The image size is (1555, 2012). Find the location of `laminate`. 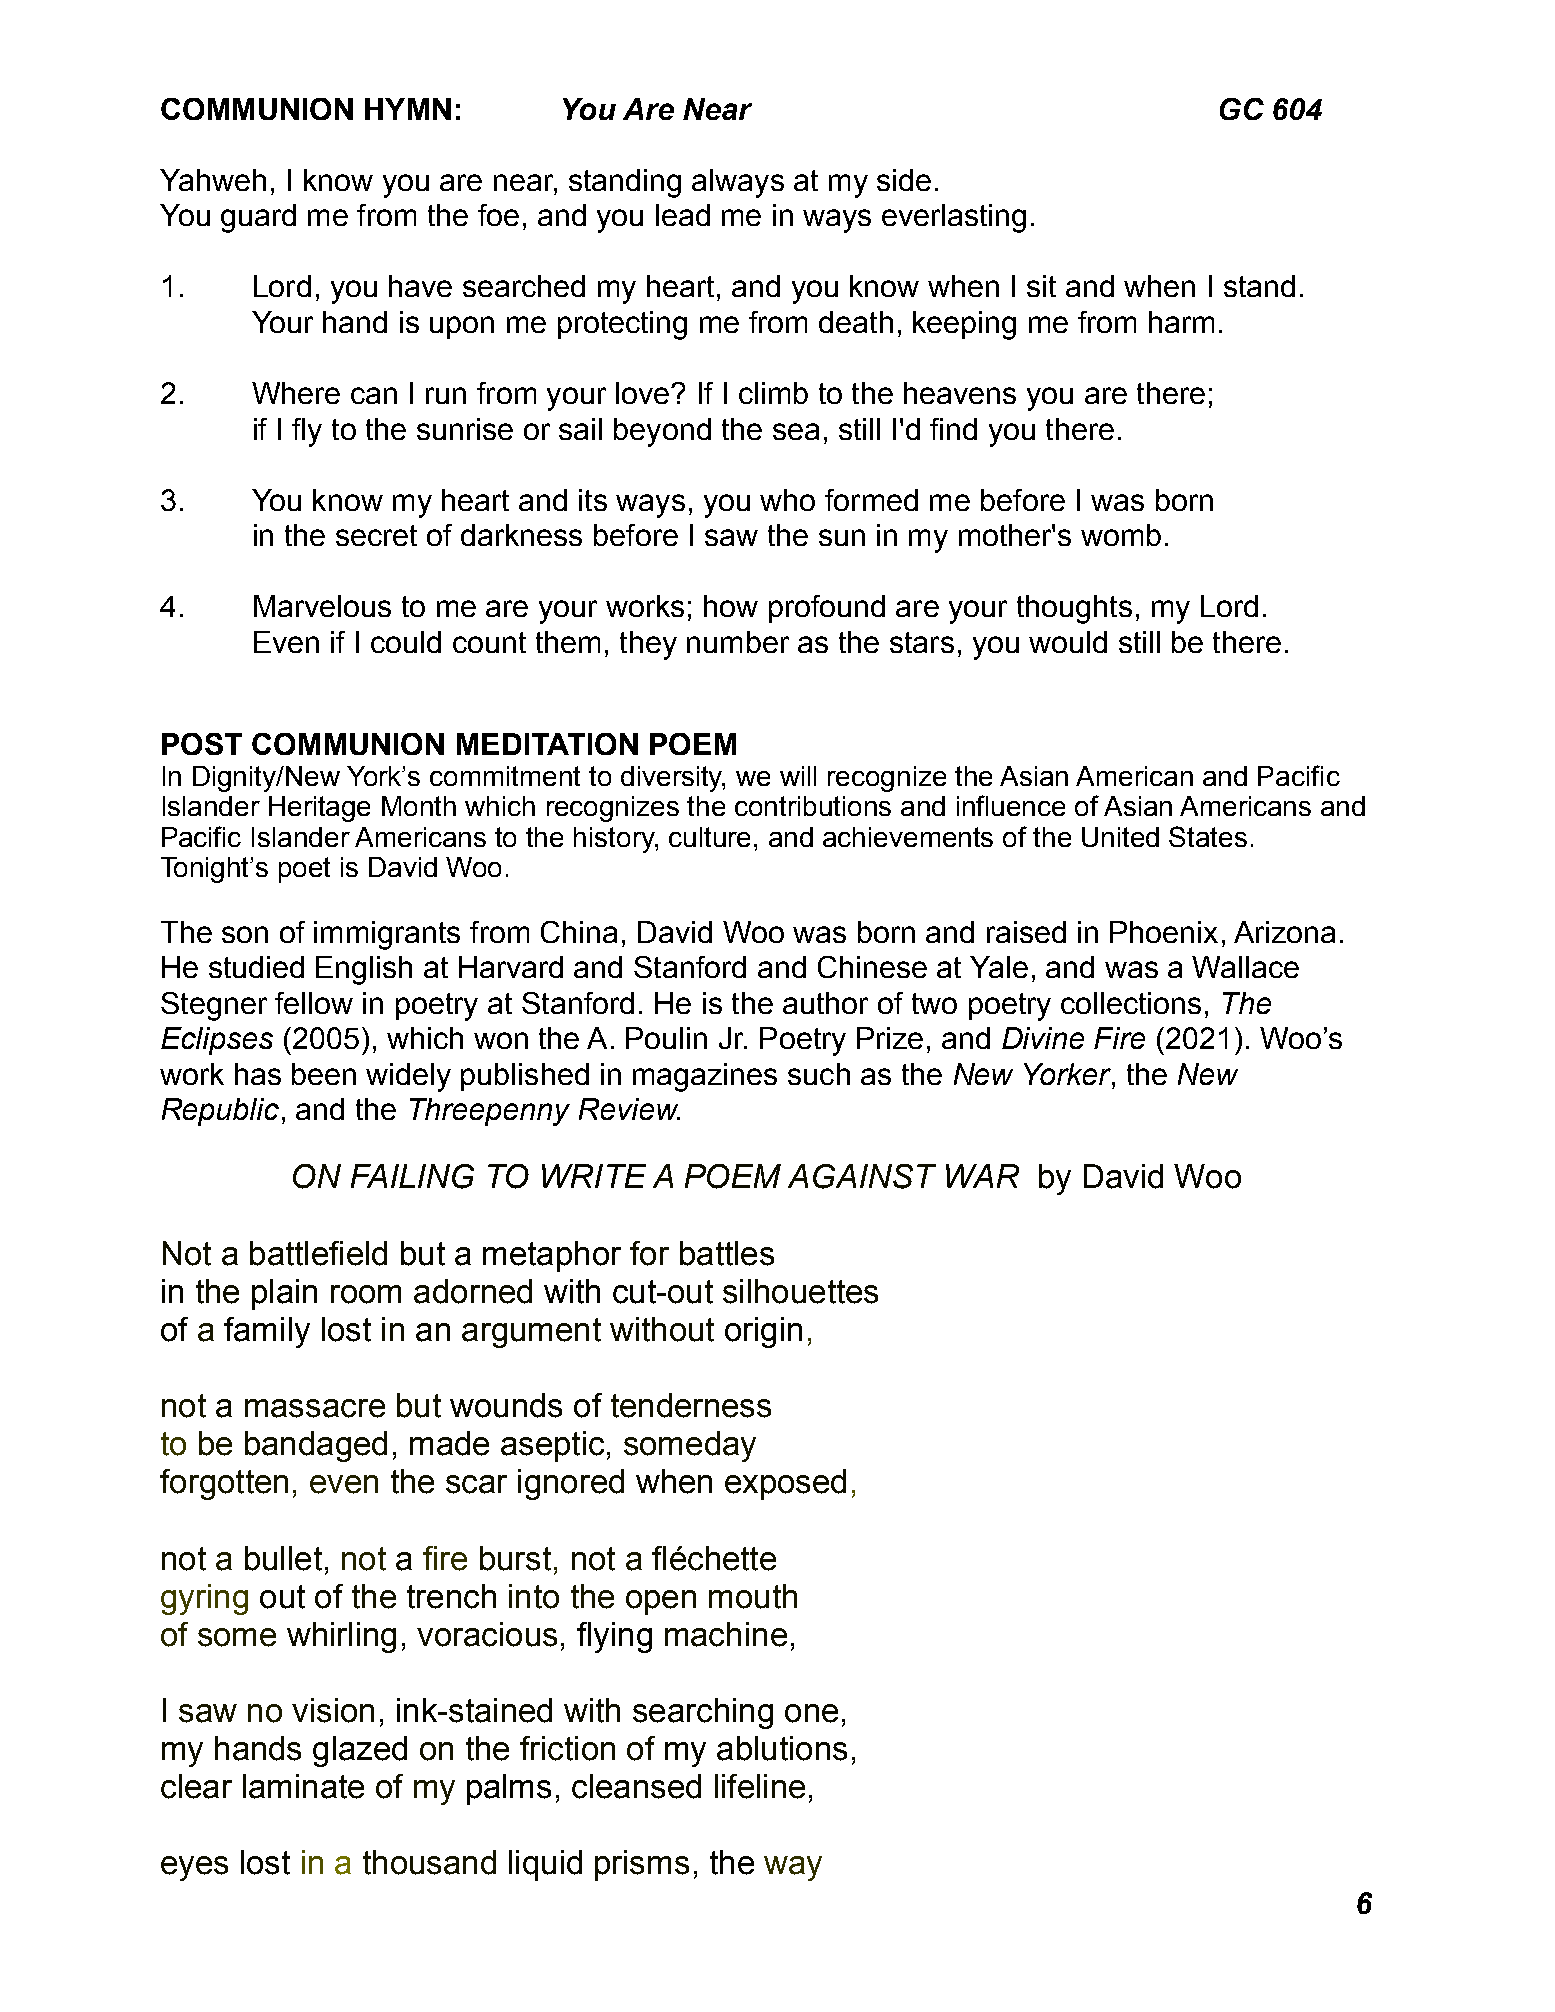

laminate is located at coordinates (303, 1786).
